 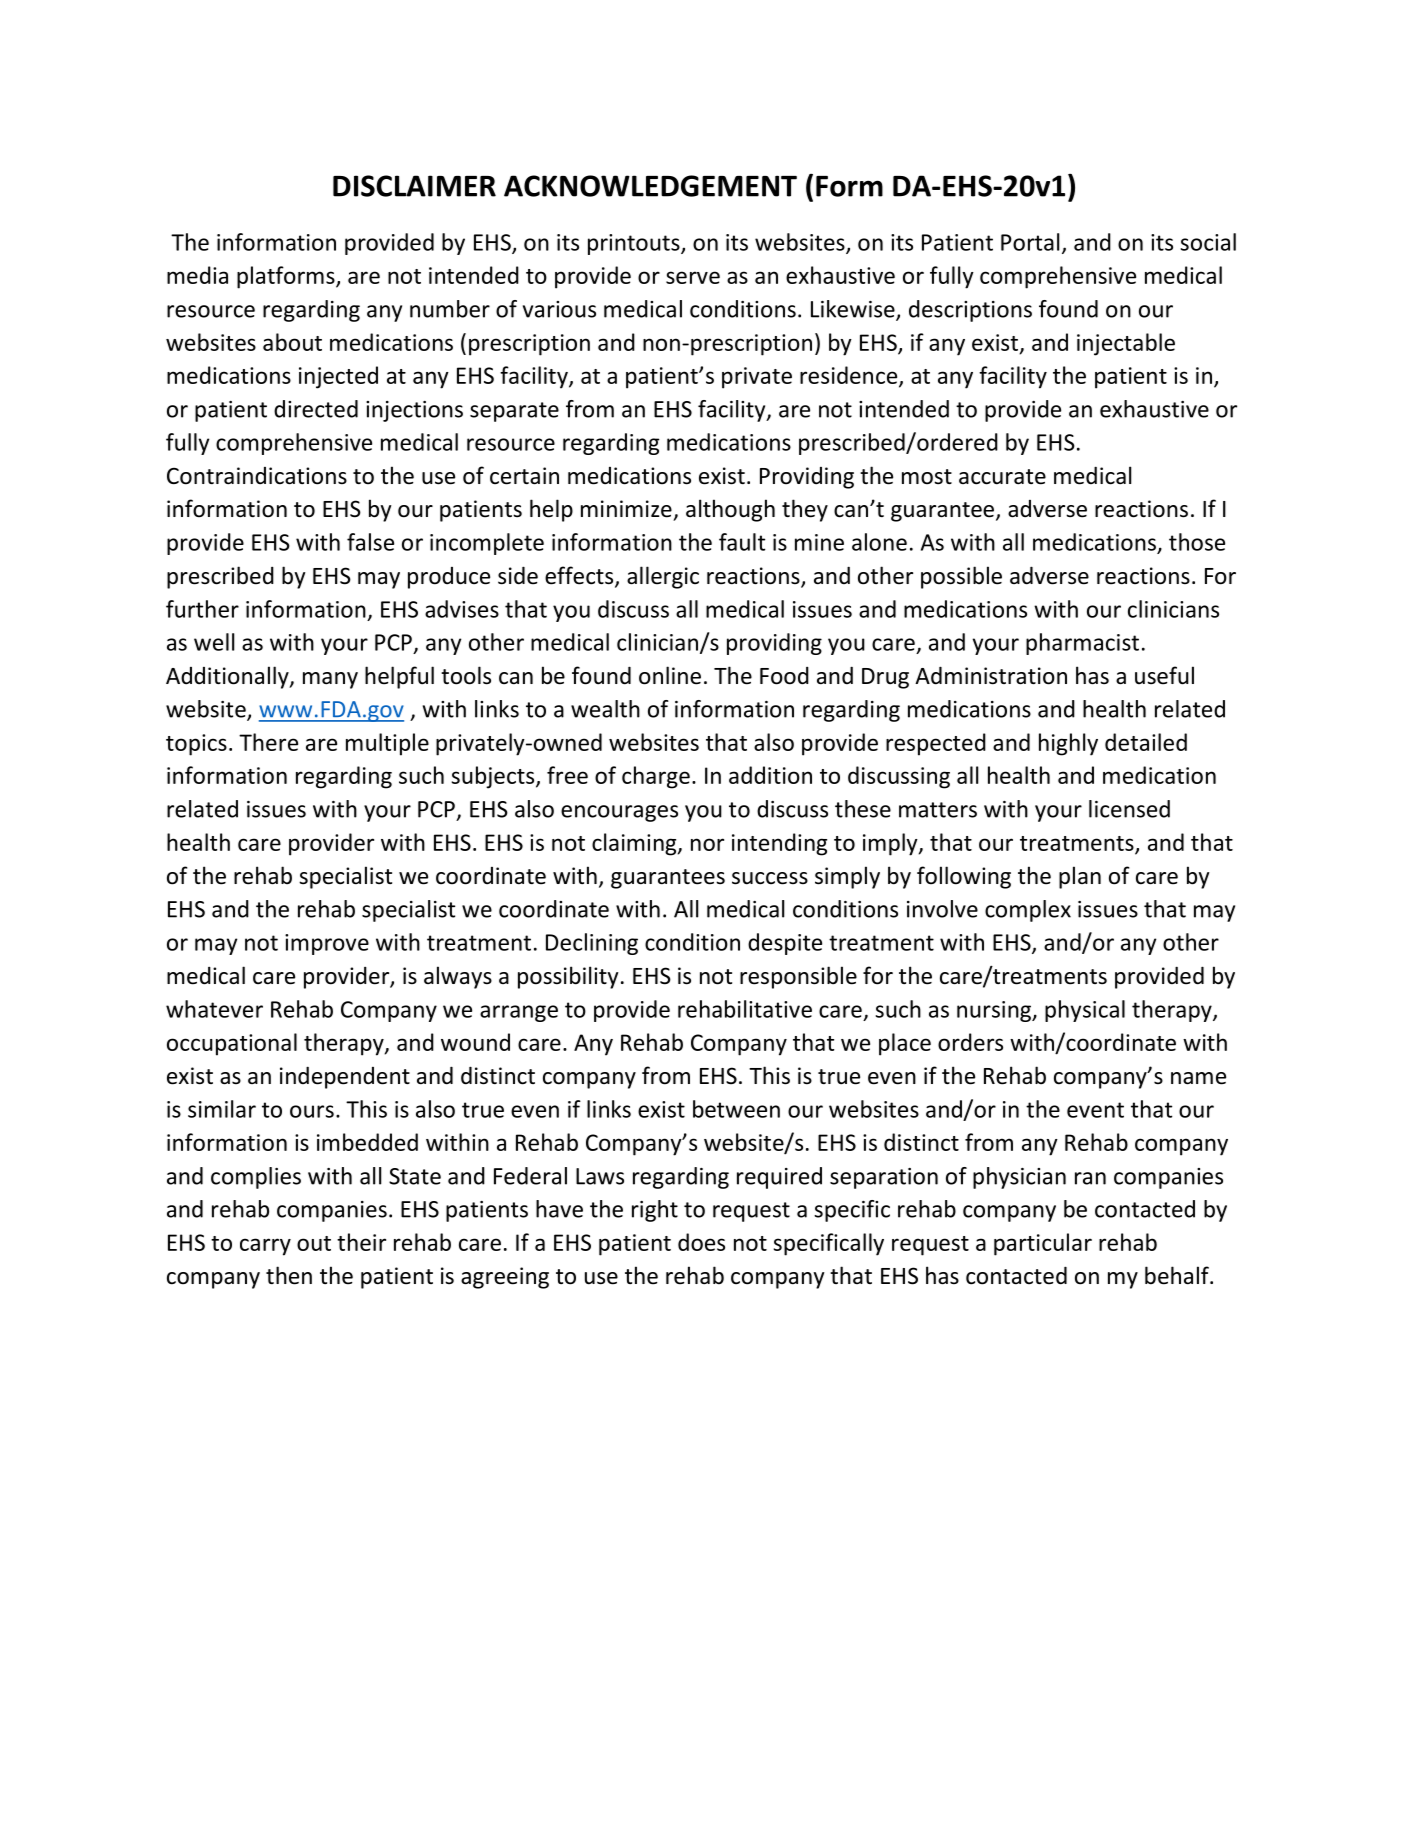 What do you see at coordinates (1030, 242) in the document?
I see `Portal` at bounding box center [1030, 242].
